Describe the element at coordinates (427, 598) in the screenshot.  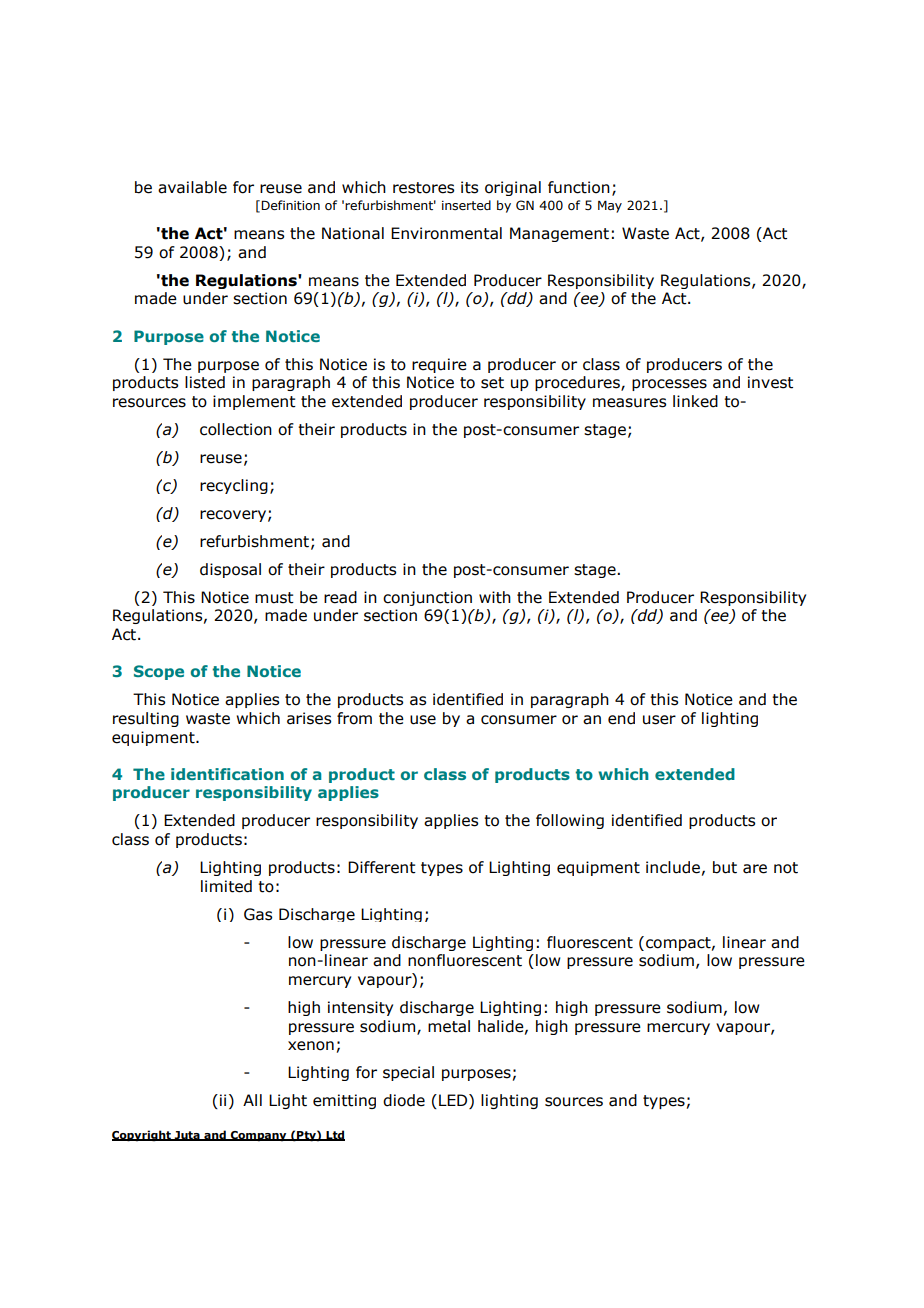
I see `conjunction` at that location.
